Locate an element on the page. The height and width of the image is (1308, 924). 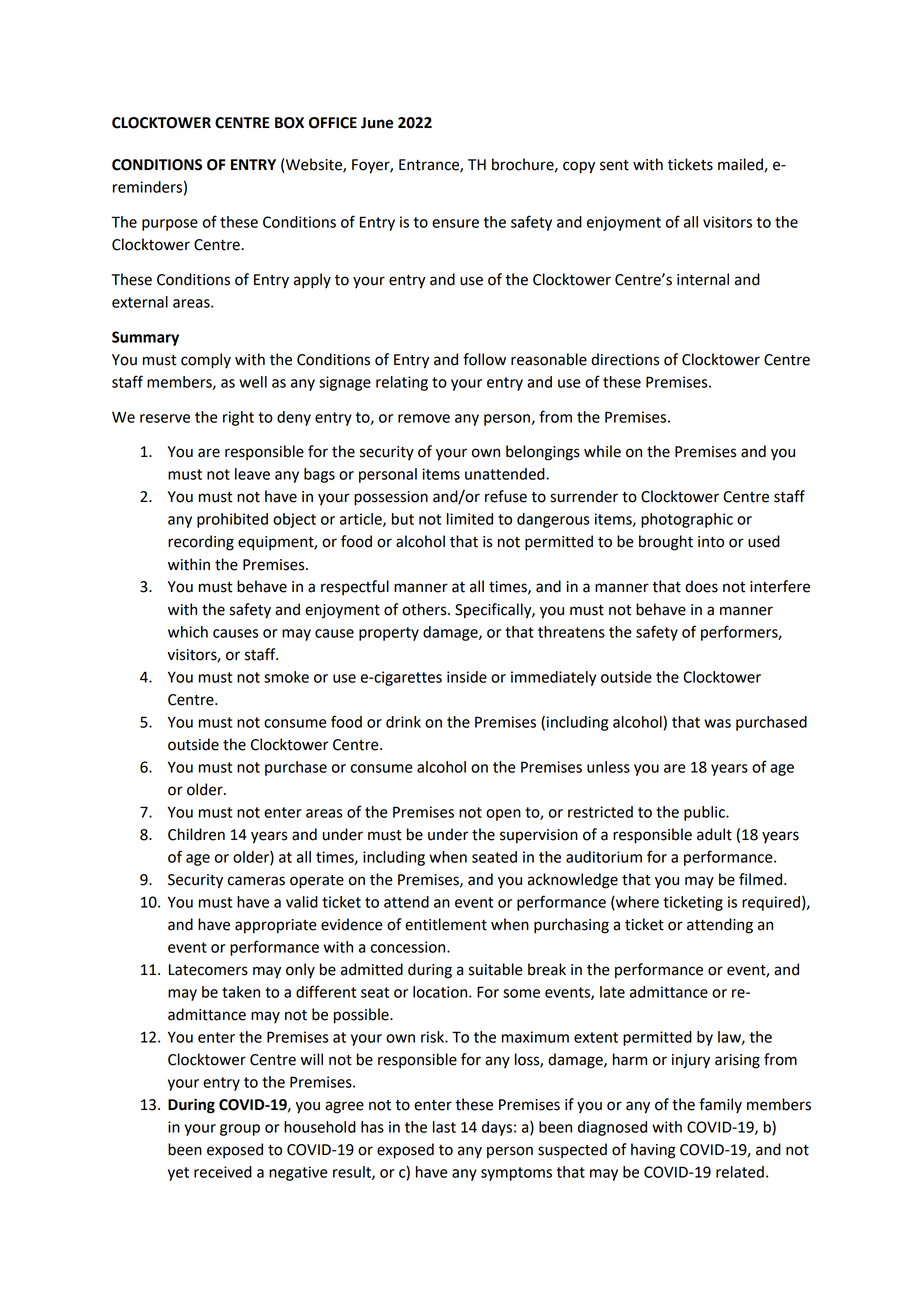
which is located at coordinates (188, 632).
